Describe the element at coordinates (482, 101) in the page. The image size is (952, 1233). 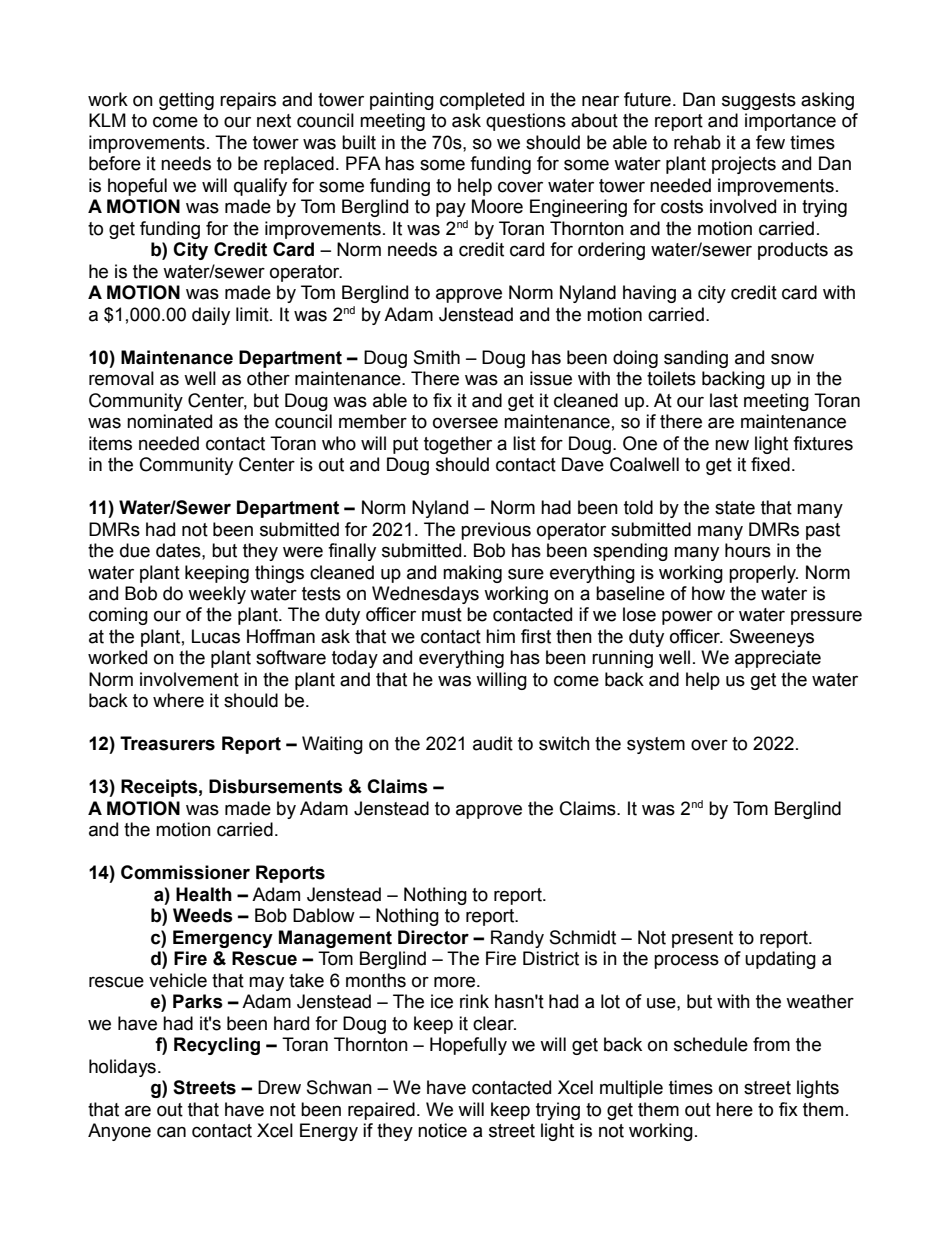
I see `completed` at that location.
